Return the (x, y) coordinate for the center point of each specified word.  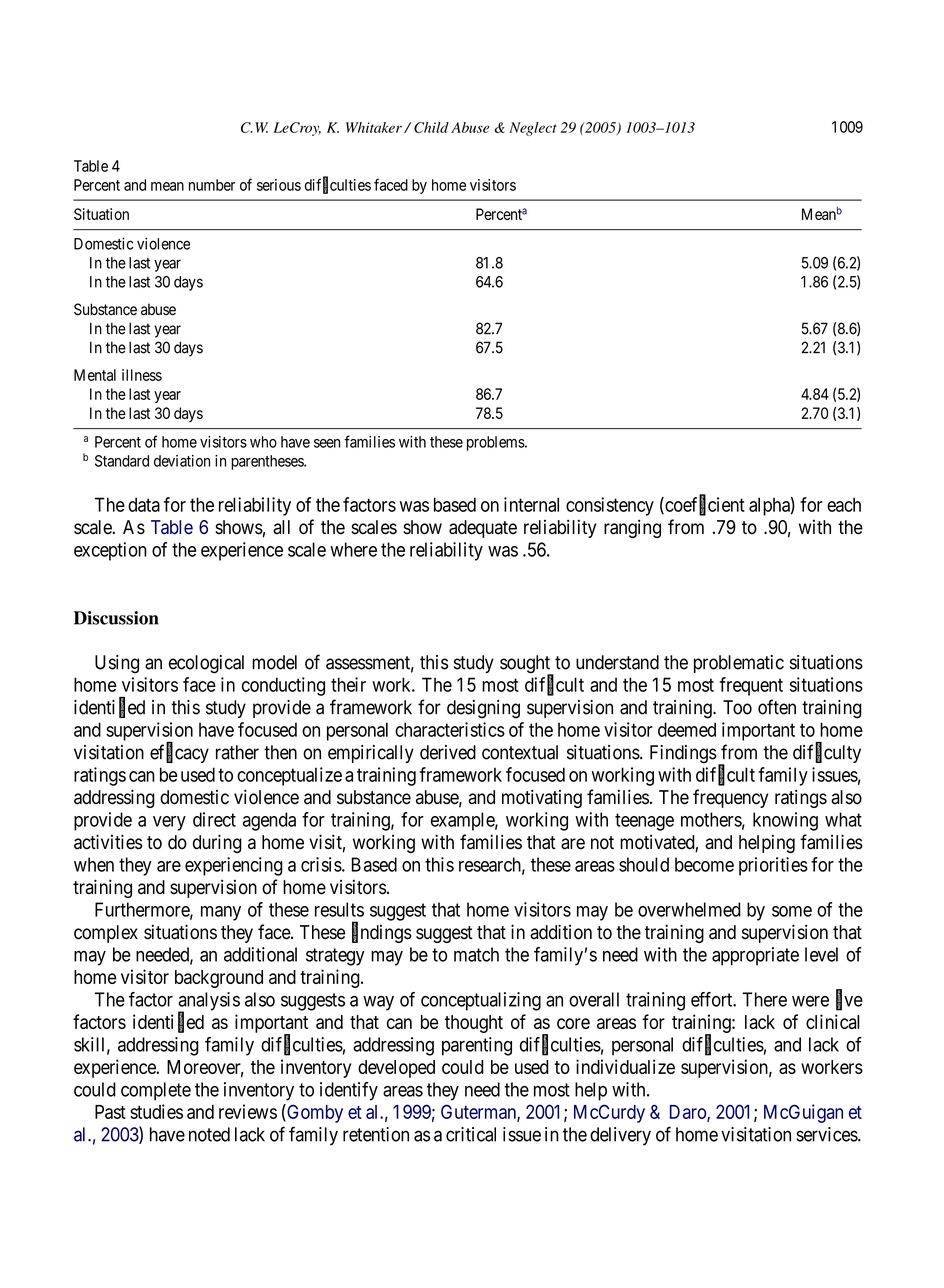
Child (431, 127)
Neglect (533, 129)
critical (471, 1134)
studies (156, 1111)
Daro (689, 1113)
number (212, 185)
